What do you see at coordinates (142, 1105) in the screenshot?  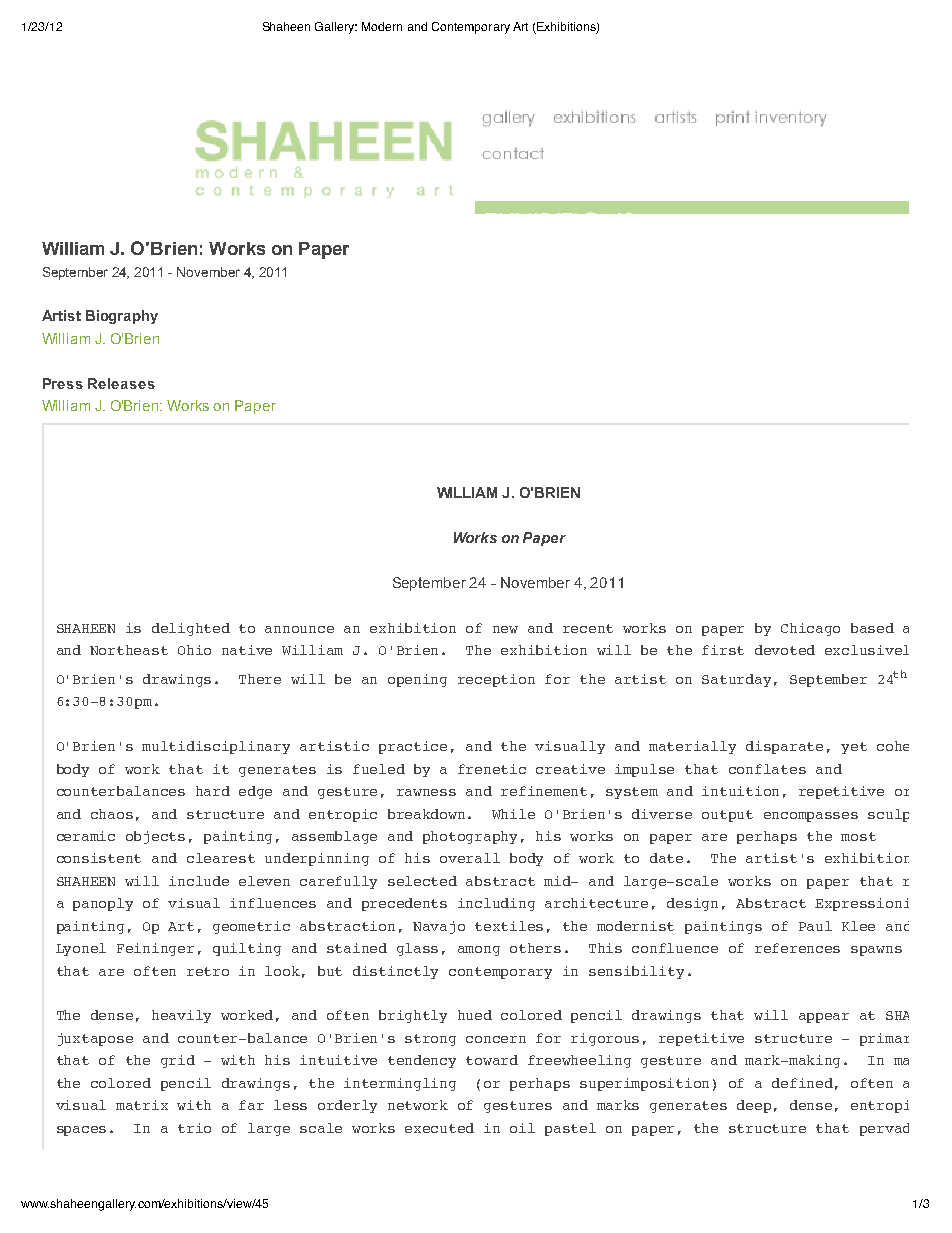 I see `matrix` at bounding box center [142, 1105].
